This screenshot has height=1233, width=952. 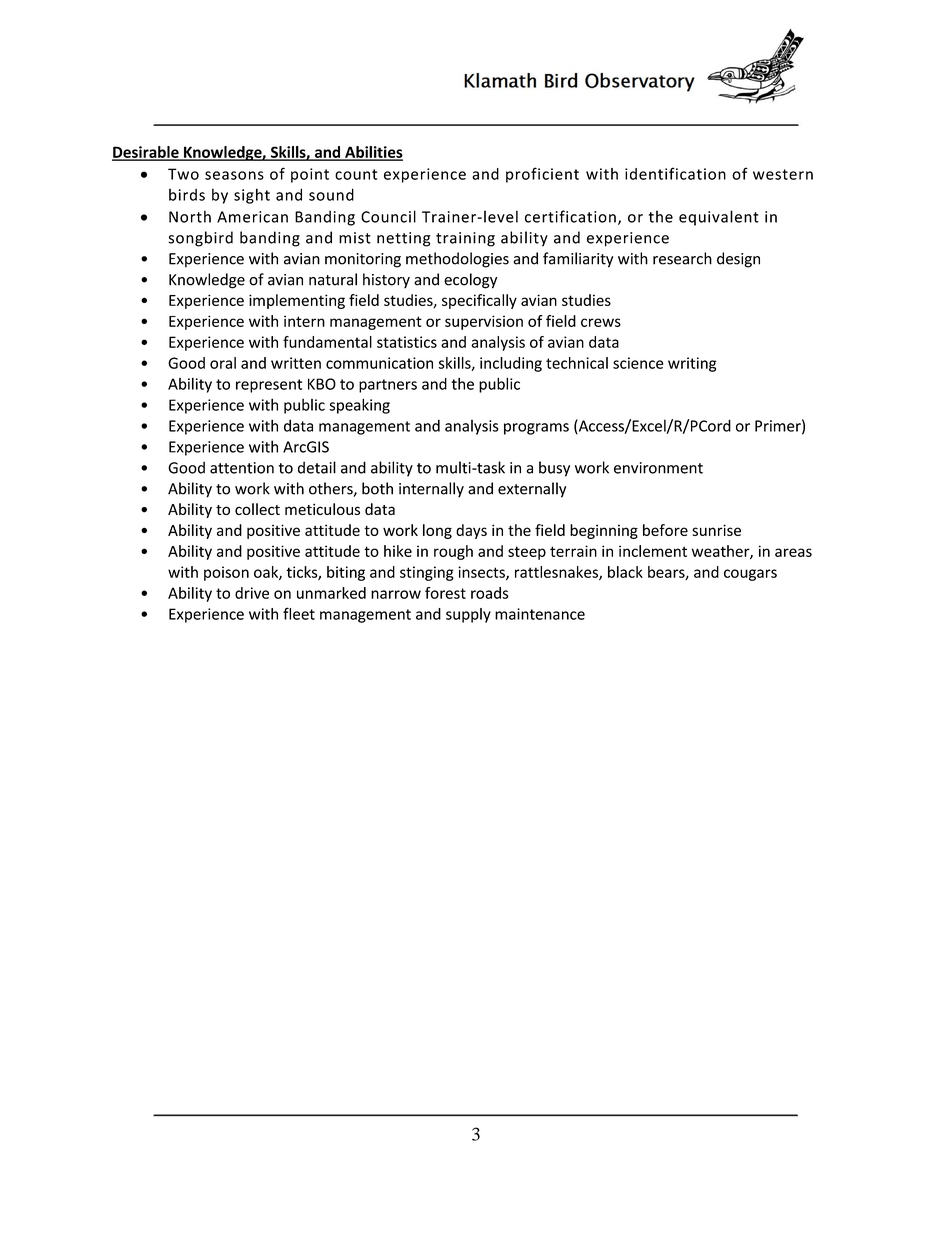 I want to click on design, so click(x=738, y=260).
